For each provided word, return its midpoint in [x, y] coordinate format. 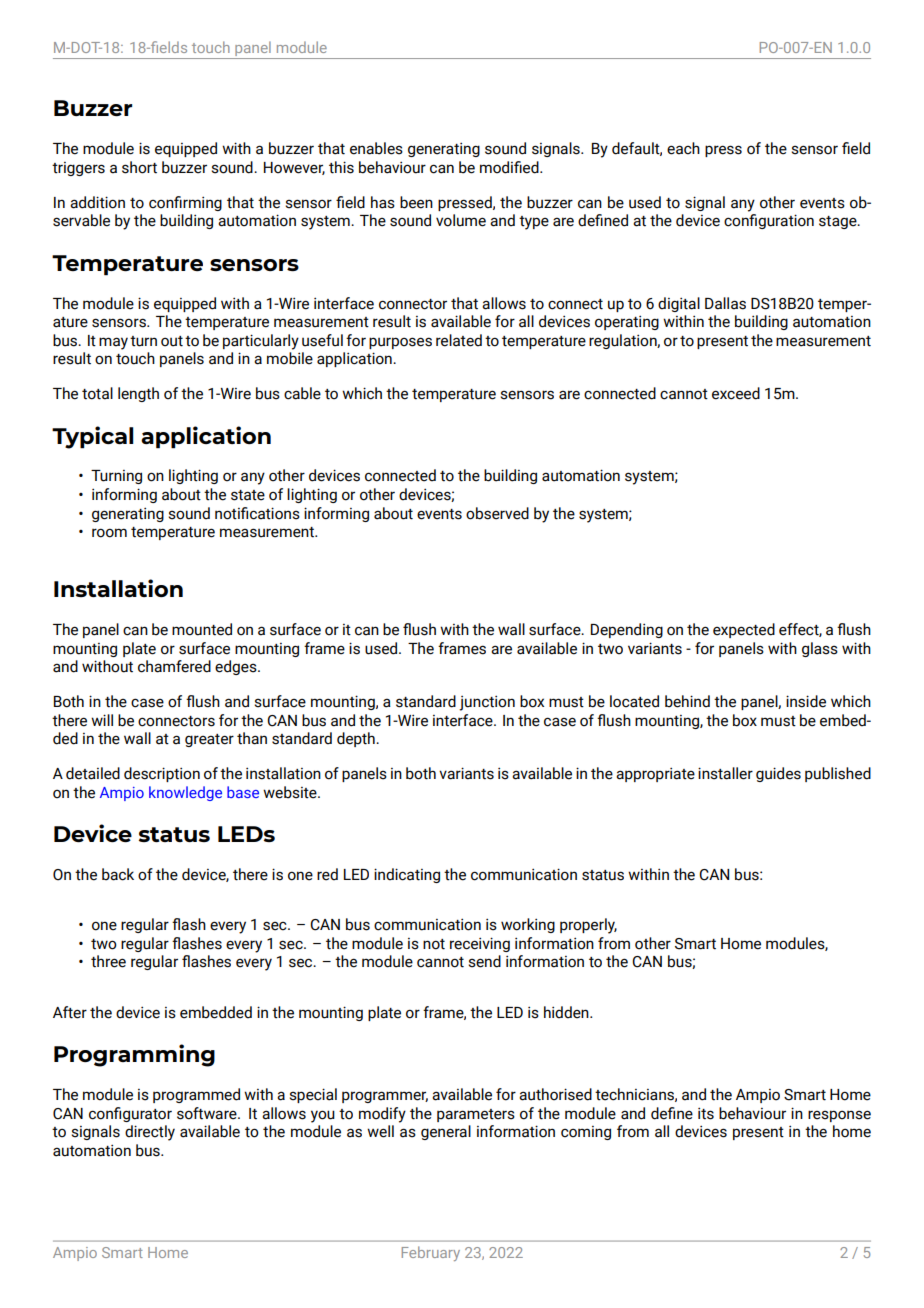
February [431, 1253]
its [706, 1113]
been [416, 202]
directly [150, 1133]
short [139, 167]
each [683, 148]
